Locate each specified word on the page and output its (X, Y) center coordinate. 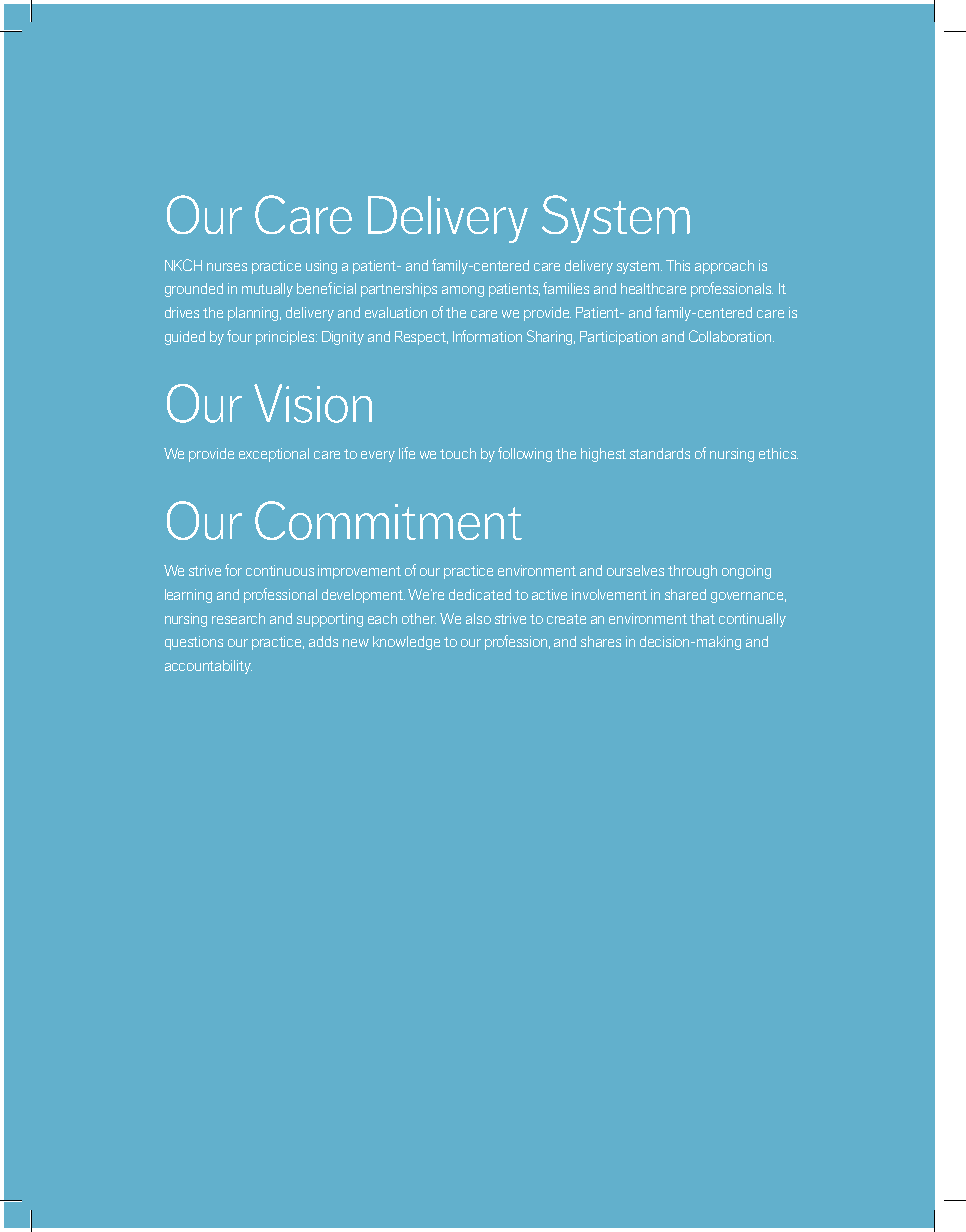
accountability (208, 667)
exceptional (274, 455)
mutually (267, 290)
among (463, 291)
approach (724, 267)
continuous (280, 570)
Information (487, 336)
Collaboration (731, 336)
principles (286, 338)
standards (660, 453)
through (692, 572)
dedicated (480, 594)
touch (458, 453)
